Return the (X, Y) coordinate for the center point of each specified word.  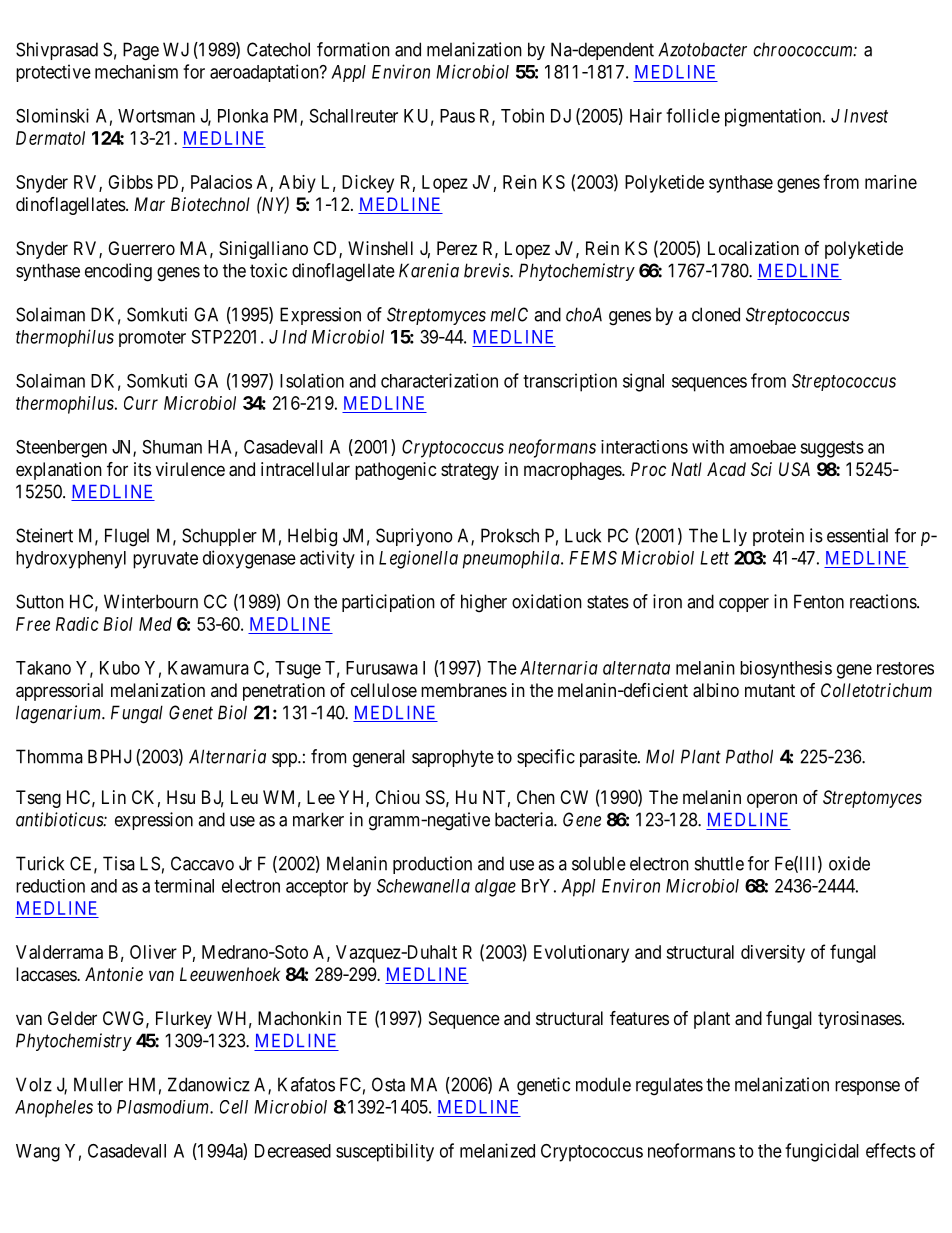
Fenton (819, 601)
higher (484, 603)
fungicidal (822, 1152)
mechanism (136, 71)
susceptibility (385, 1152)
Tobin (522, 115)
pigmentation (774, 117)
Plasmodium (164, 1107)
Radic (77, 624)
